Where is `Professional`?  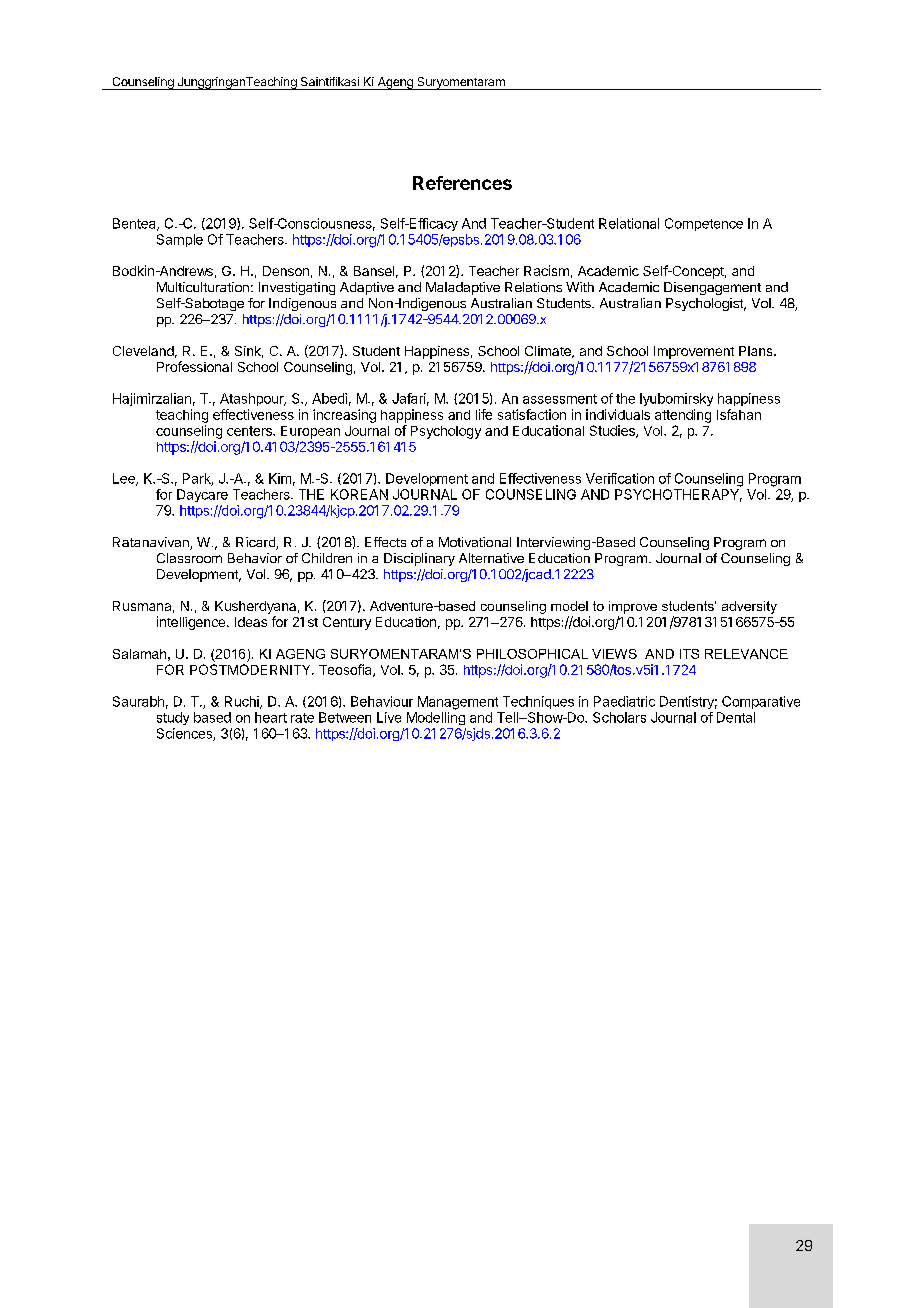 Professional is located at coordinates (194, 366).
